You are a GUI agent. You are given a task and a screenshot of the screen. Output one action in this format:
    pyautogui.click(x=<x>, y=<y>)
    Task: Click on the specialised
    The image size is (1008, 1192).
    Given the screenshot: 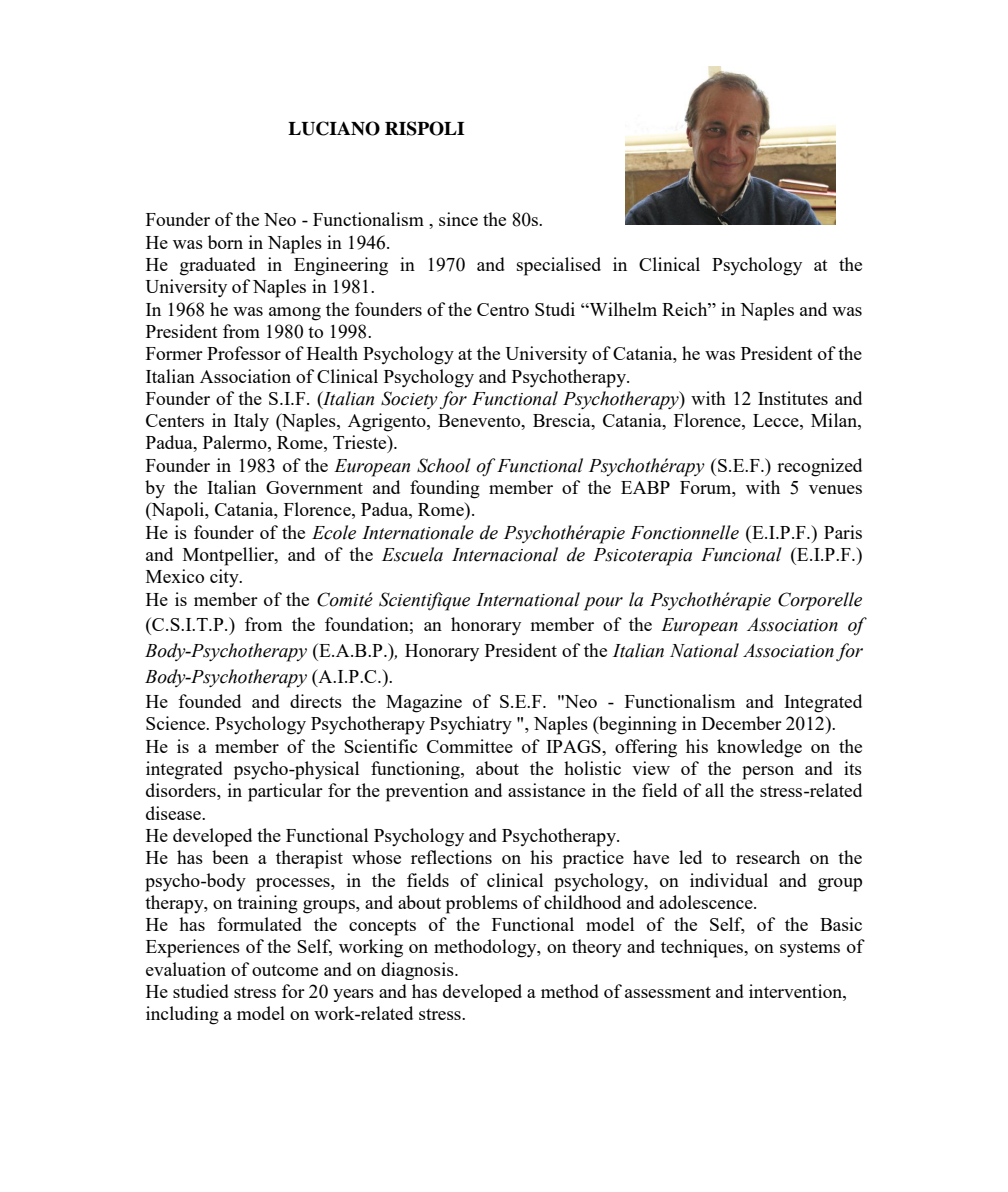 What is the action you would take?
    pyautogui.click(x=559, y=266)
